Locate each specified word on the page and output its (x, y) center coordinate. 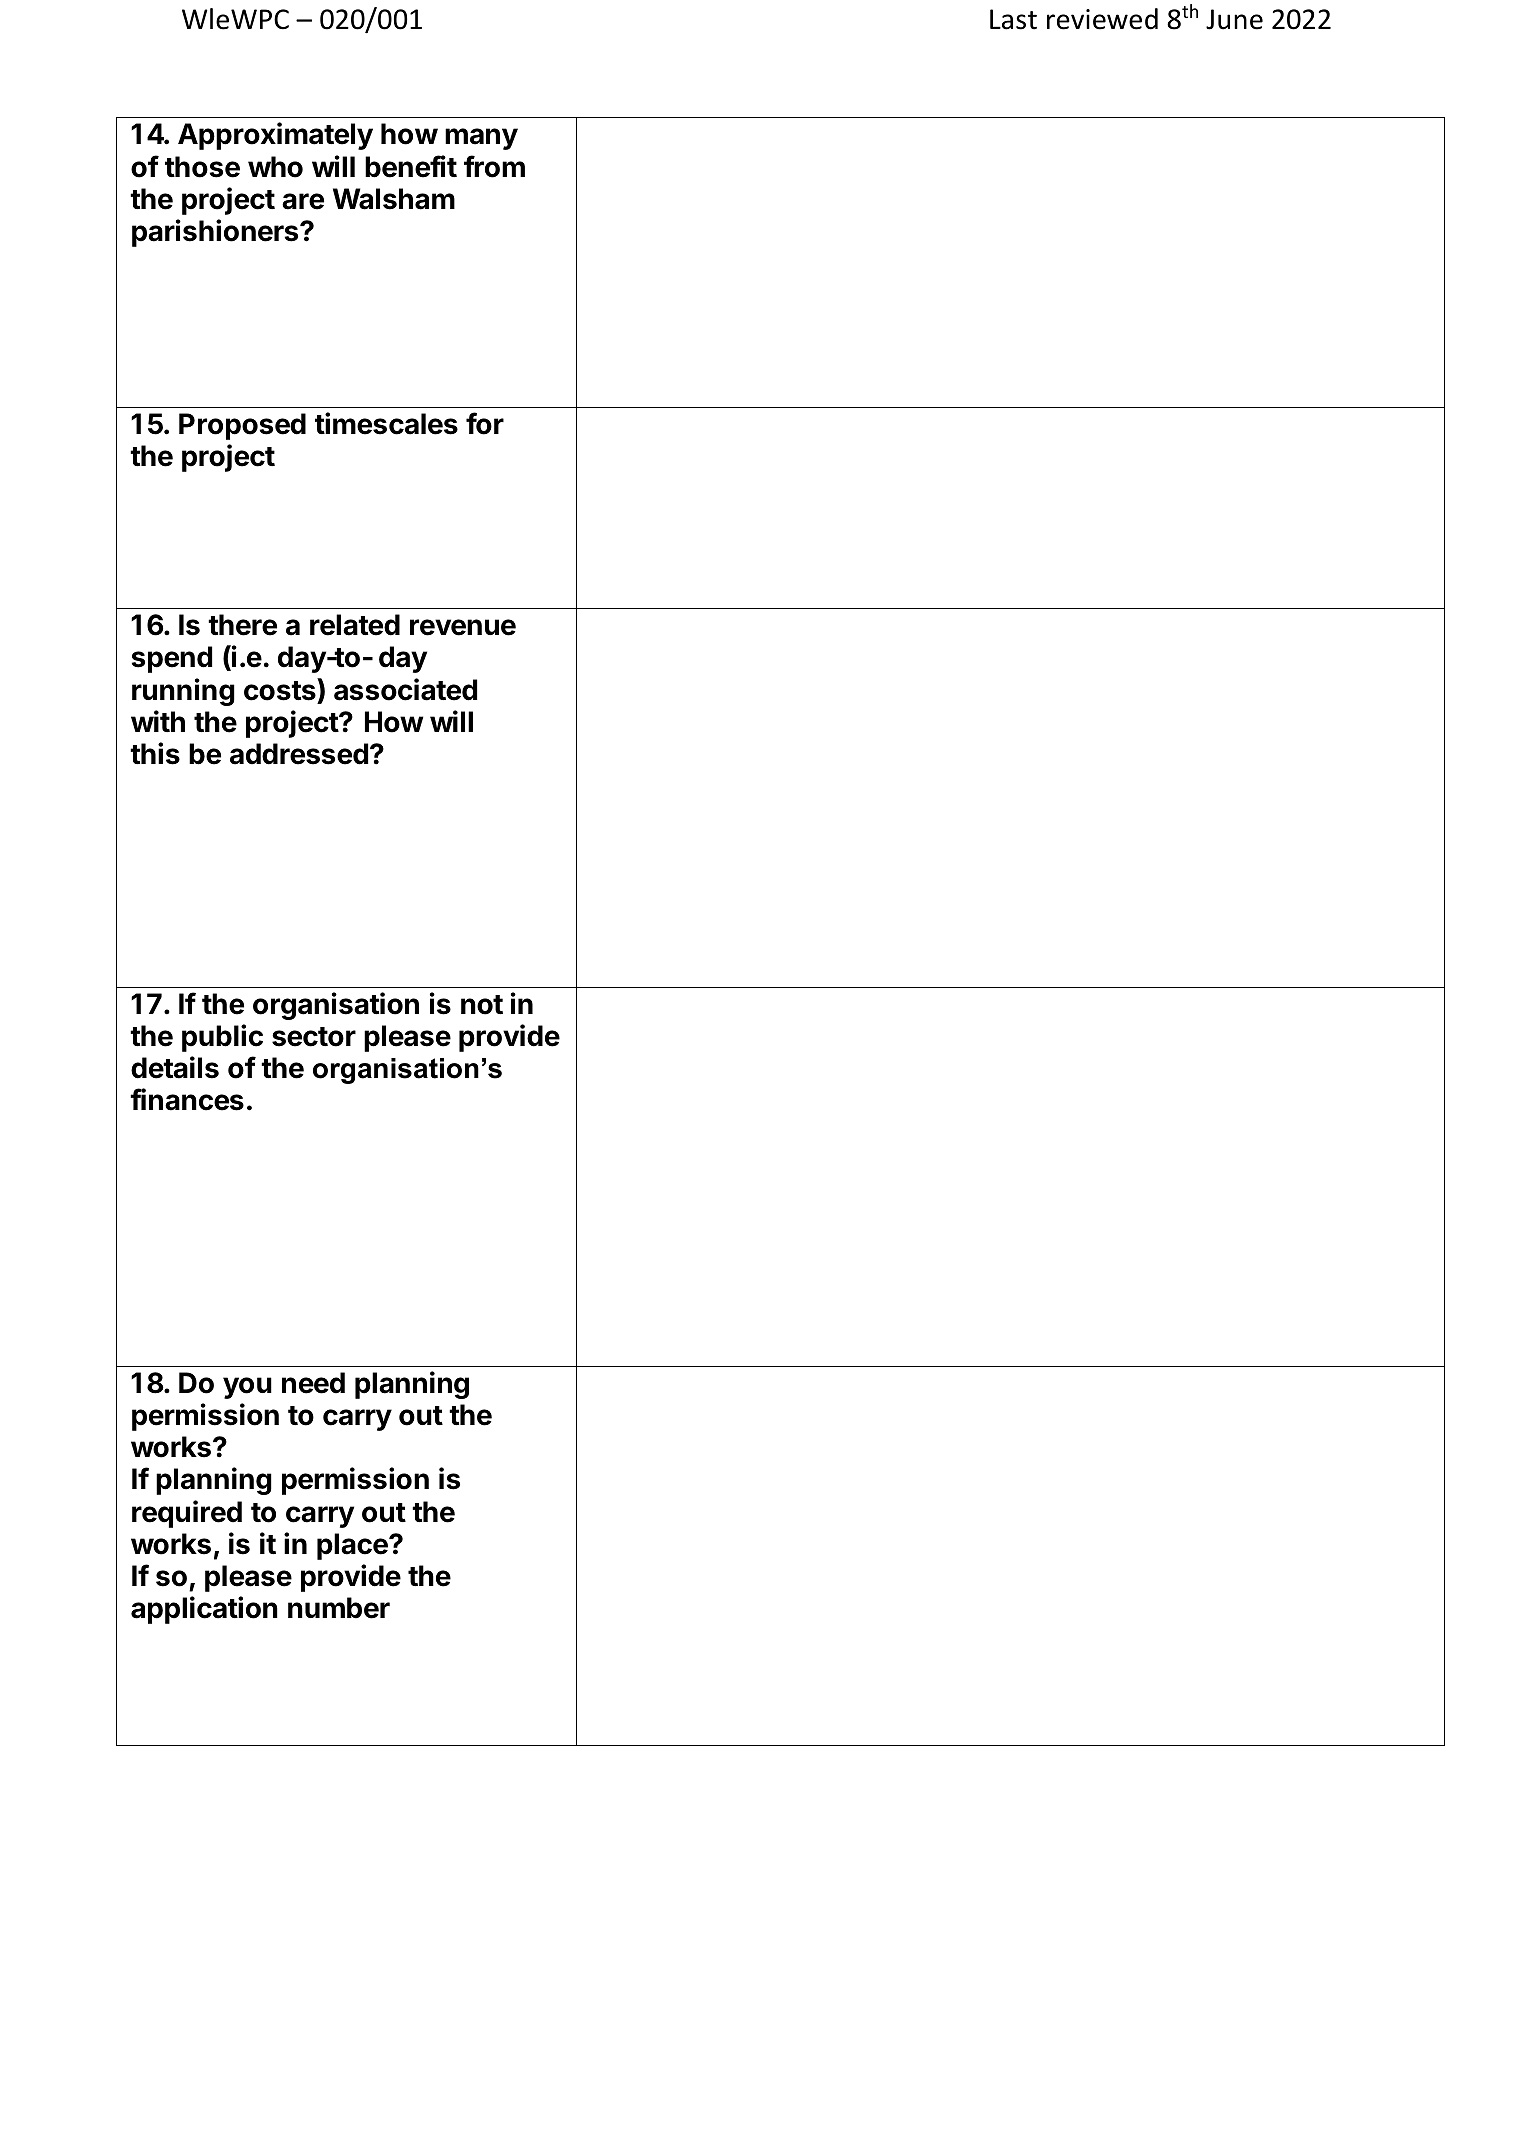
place (353, 1546)
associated (405, 689)
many (481, 139)
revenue (463, 627)
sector (314, 1037)
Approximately (275, 136)
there (242, 625)
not (482, 1005)
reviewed (1102, 19)
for (485, 423)
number (339, 1608)
